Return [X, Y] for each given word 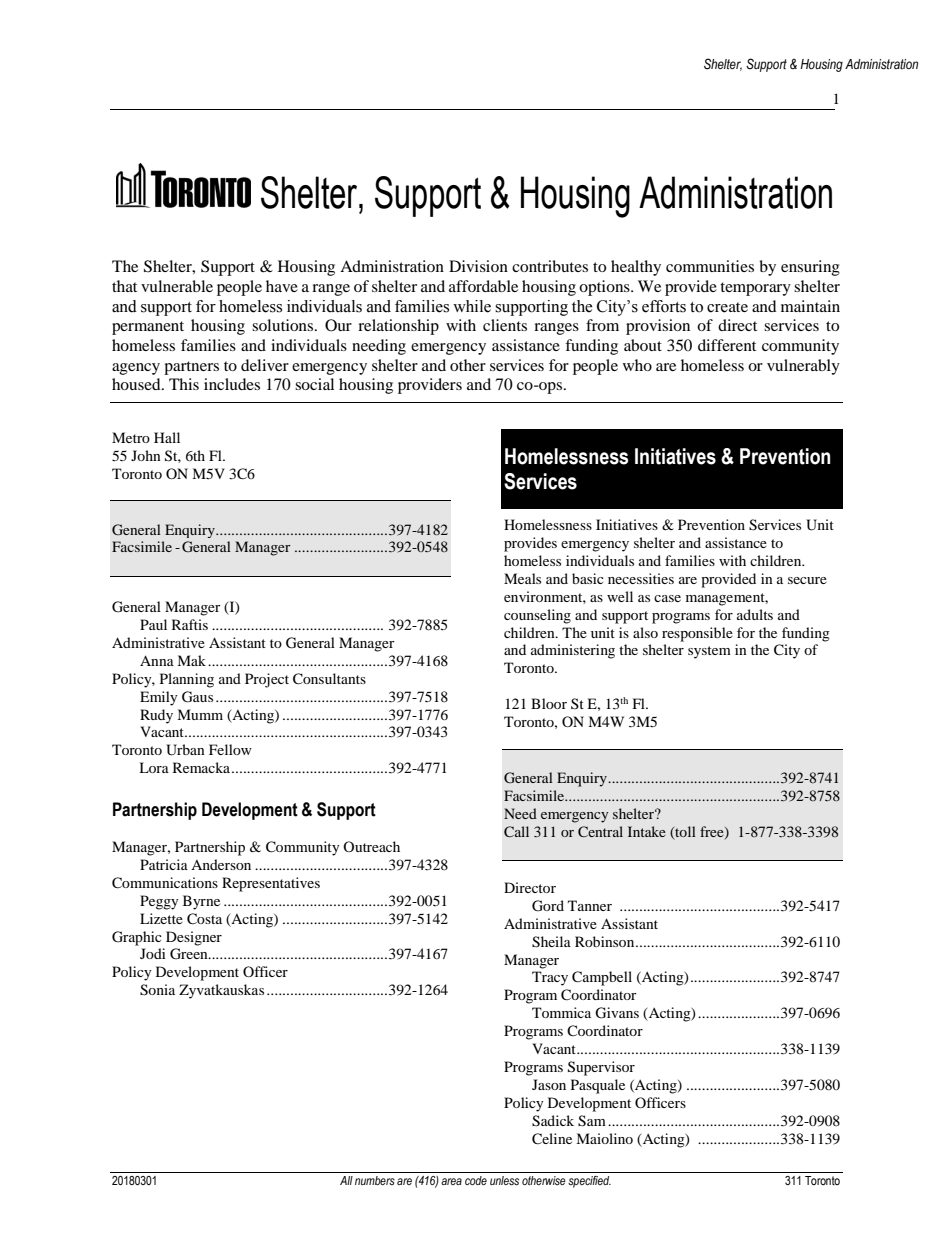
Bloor [549, 703]
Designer [194, 938]
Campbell [602, 978]
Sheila [551, 942]
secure [807, 580]
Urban [185, 750]
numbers [375, 1180]
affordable [483, 286]
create [727, 307]
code [476, 1180]
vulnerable [177, 286]
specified [589, 1182]
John [146, 455]
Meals [522, 578]
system [709, 652]
